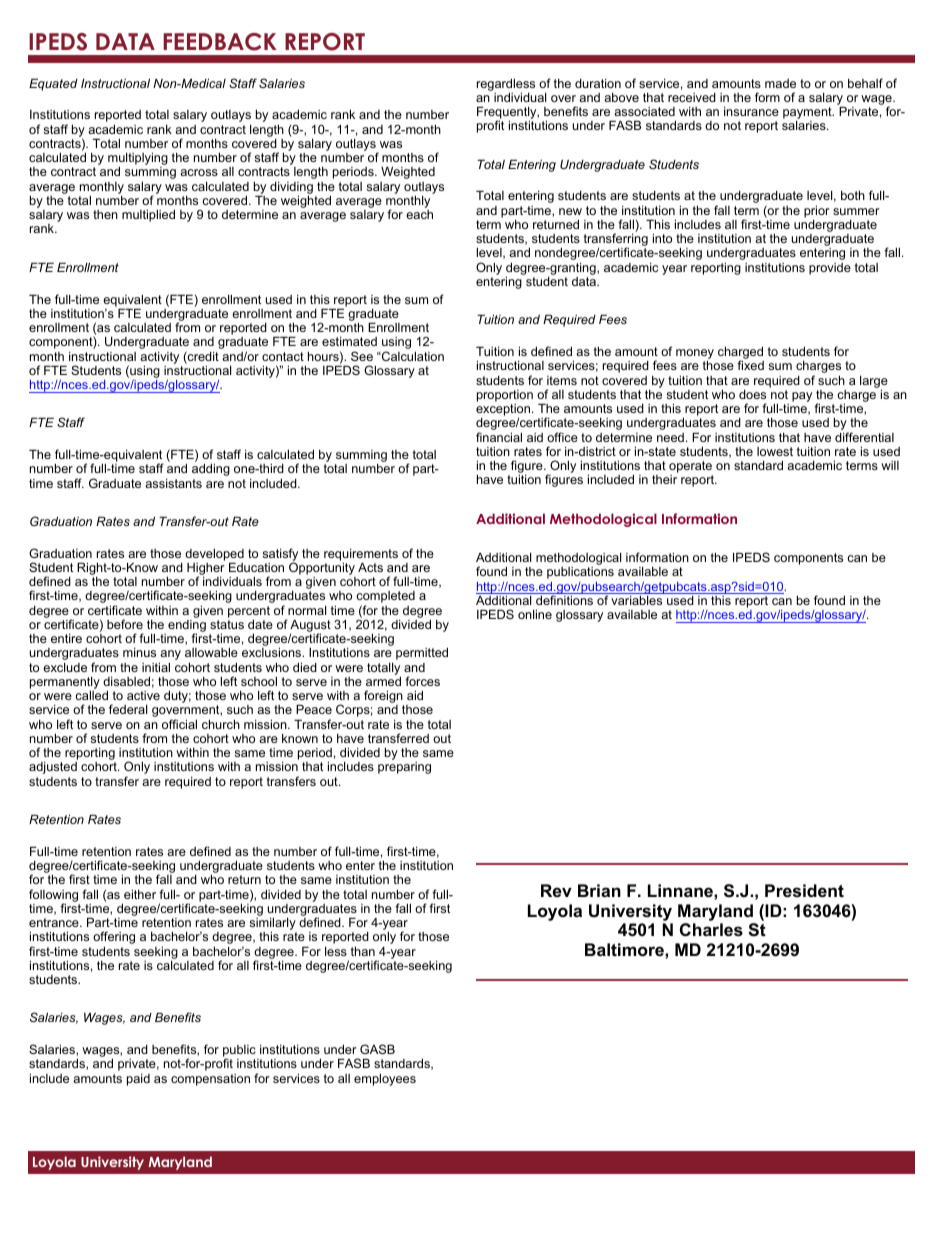 This image has height=1233, width=952. Describe the element at coordinates (385, 1080) in the image. I see `employees` at that location.
